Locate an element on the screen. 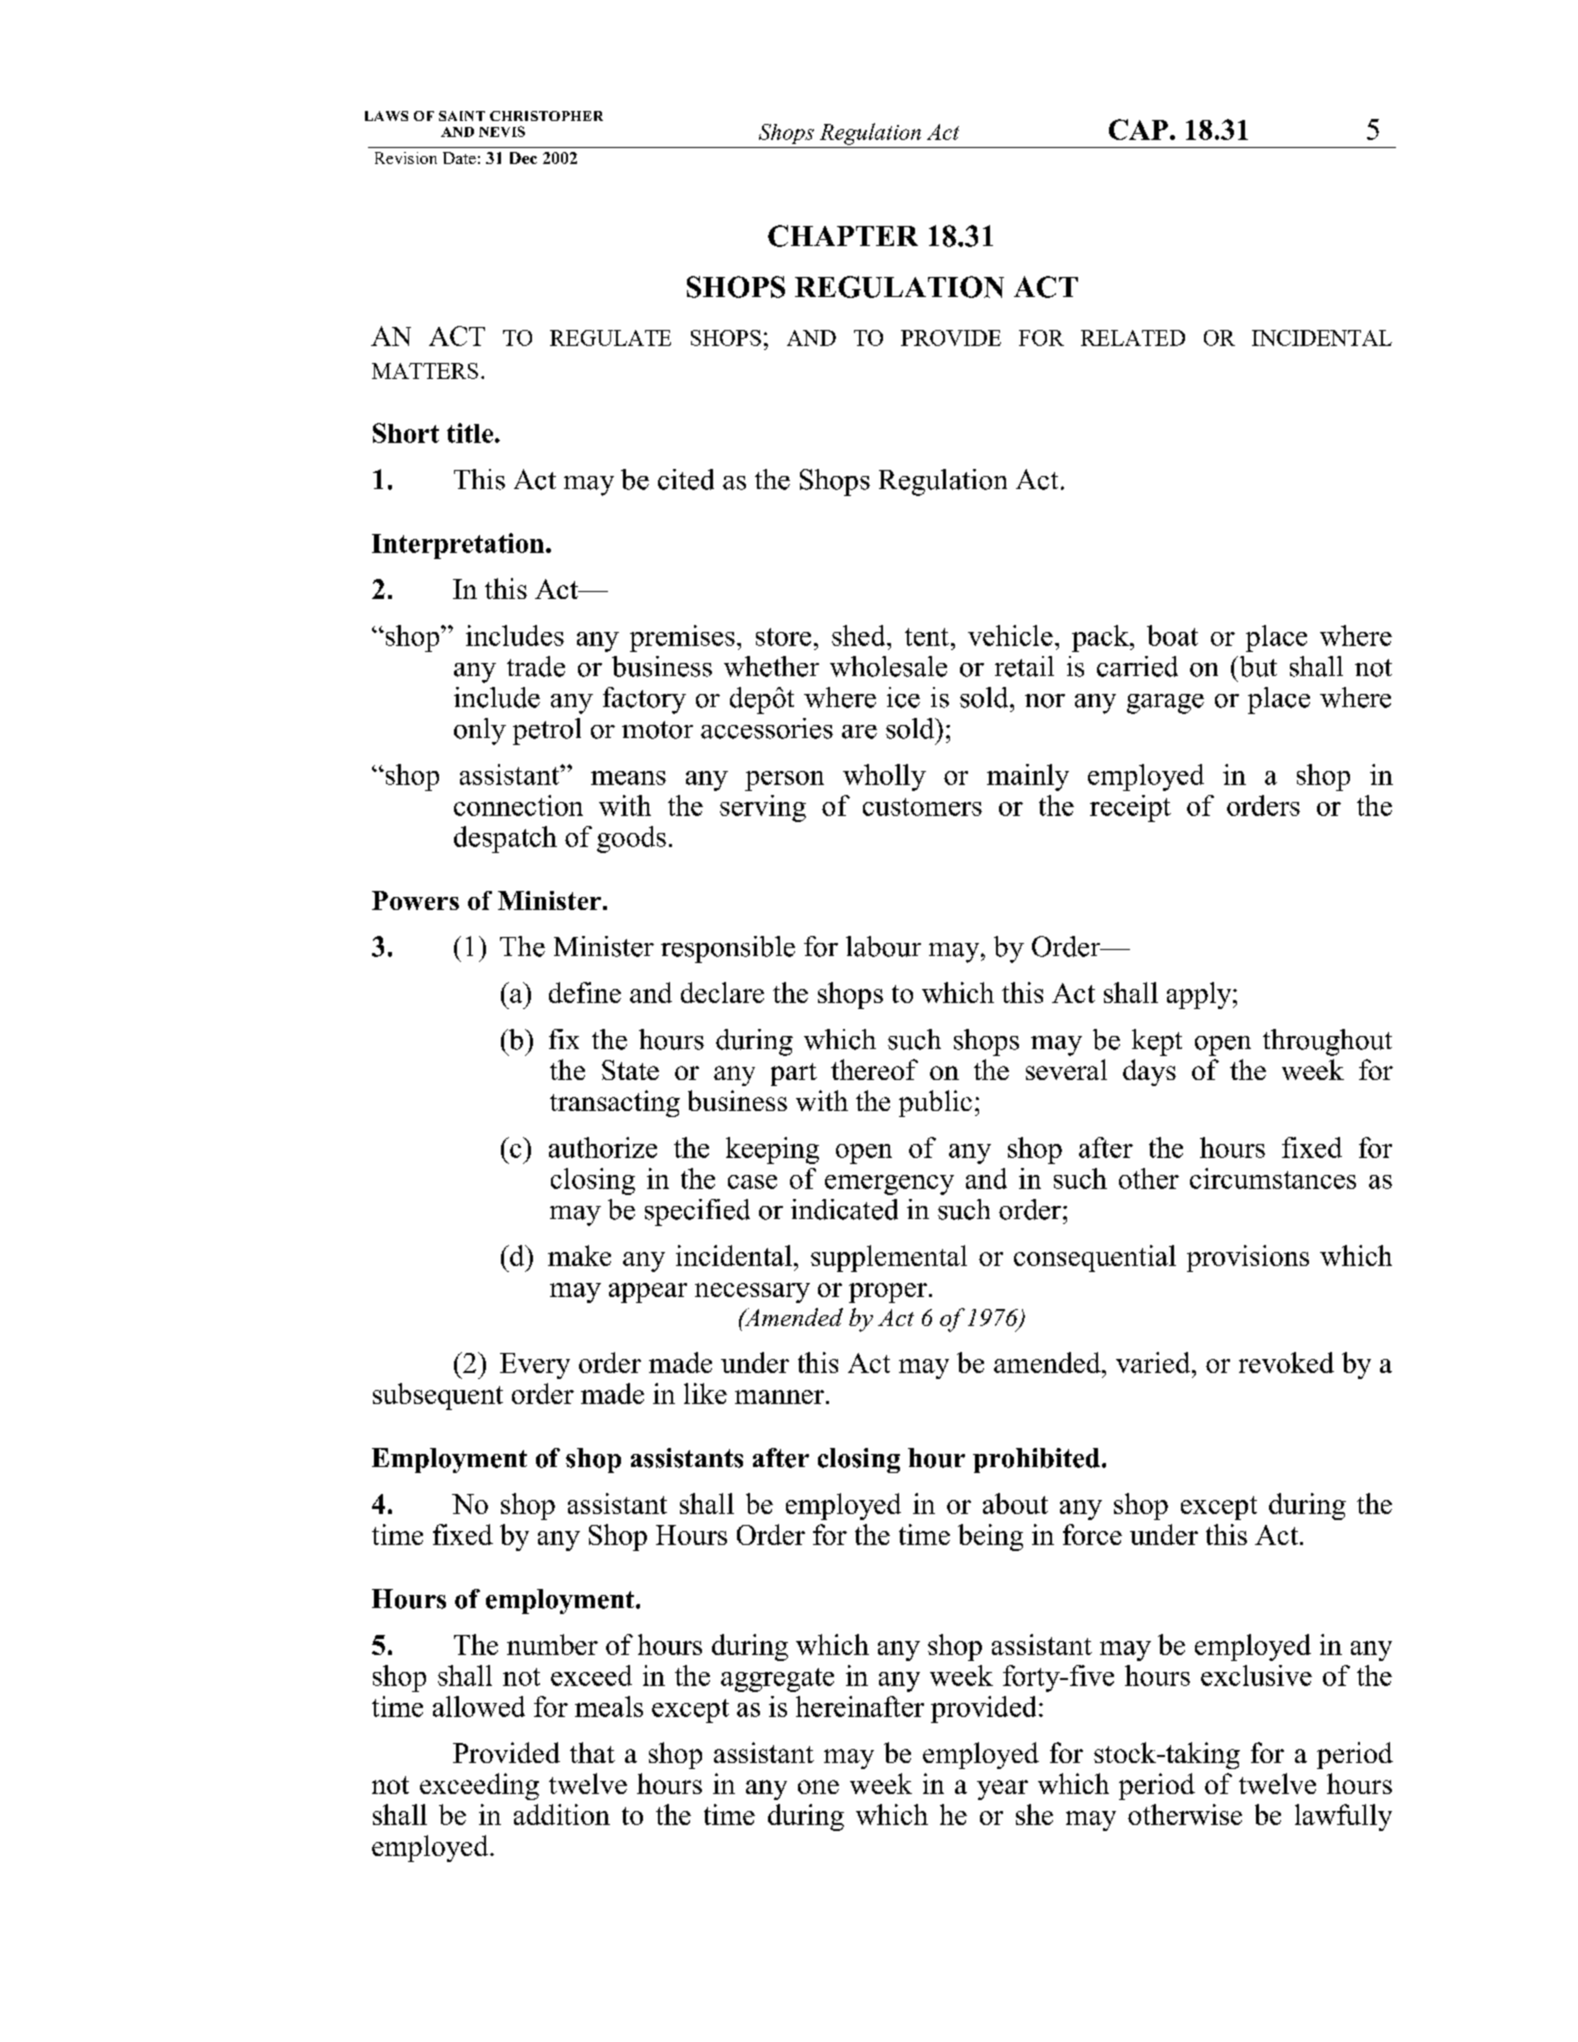 The image size is (1578, 2042). Interpretation is located at coordinates (459, 546).
